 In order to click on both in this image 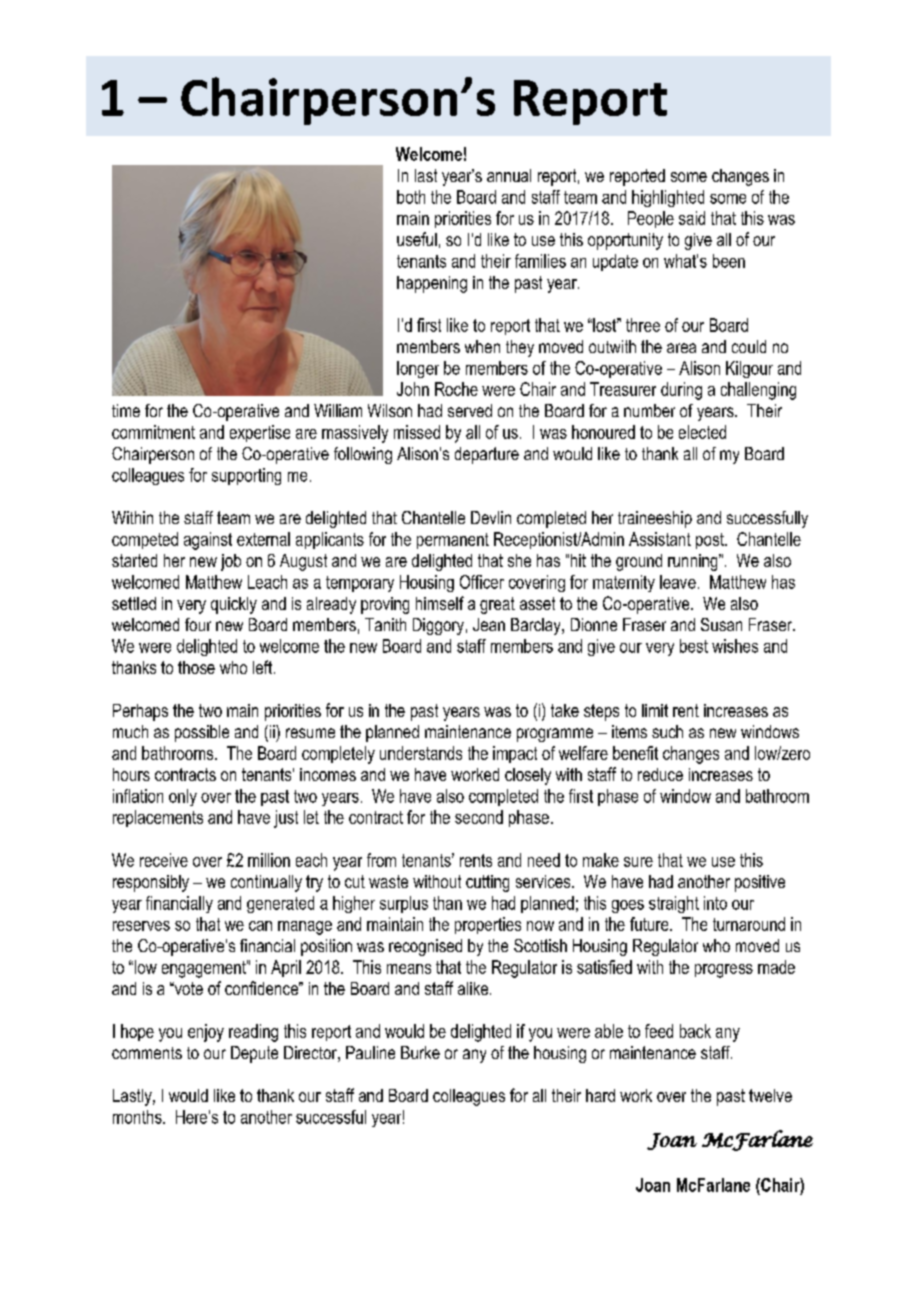, I will do `click(411, 197)`.
